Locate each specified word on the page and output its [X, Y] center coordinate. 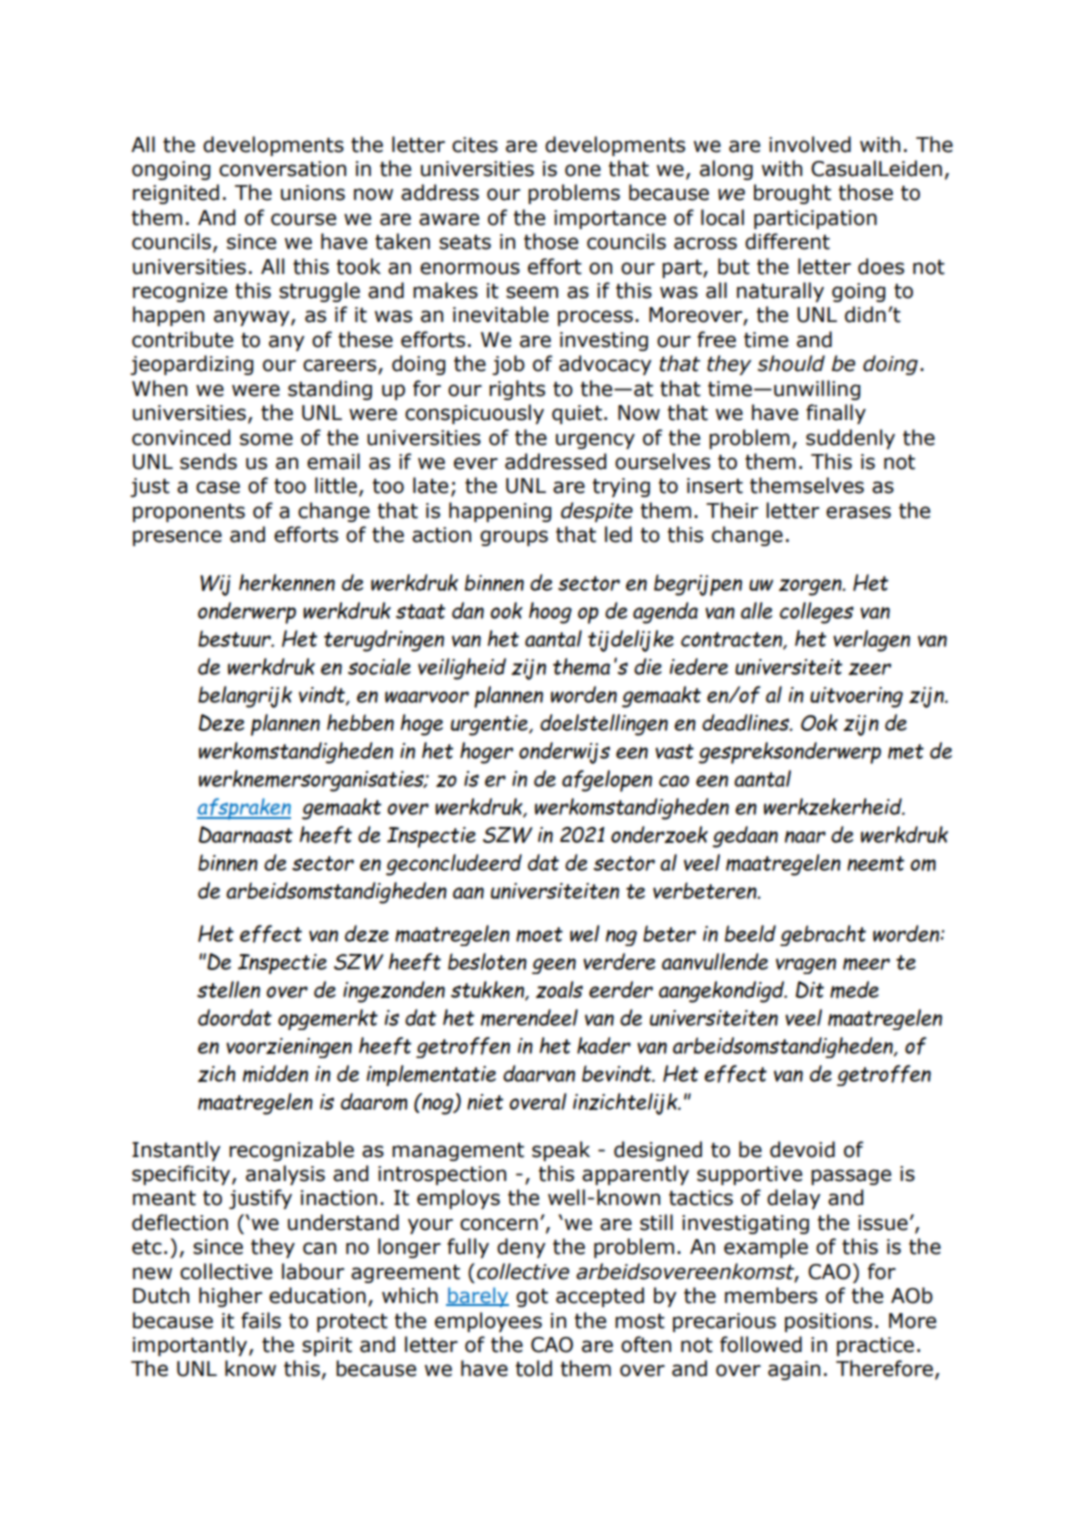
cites [475, 145]
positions [828, 1322]
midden [275, 1074]
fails [261, 1320]
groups [514, 538]
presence [177, 538]
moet [539, 934]
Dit [810, 989]
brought [792, 194]
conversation [282, 169]
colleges [817, 613]
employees [488, 1322]
